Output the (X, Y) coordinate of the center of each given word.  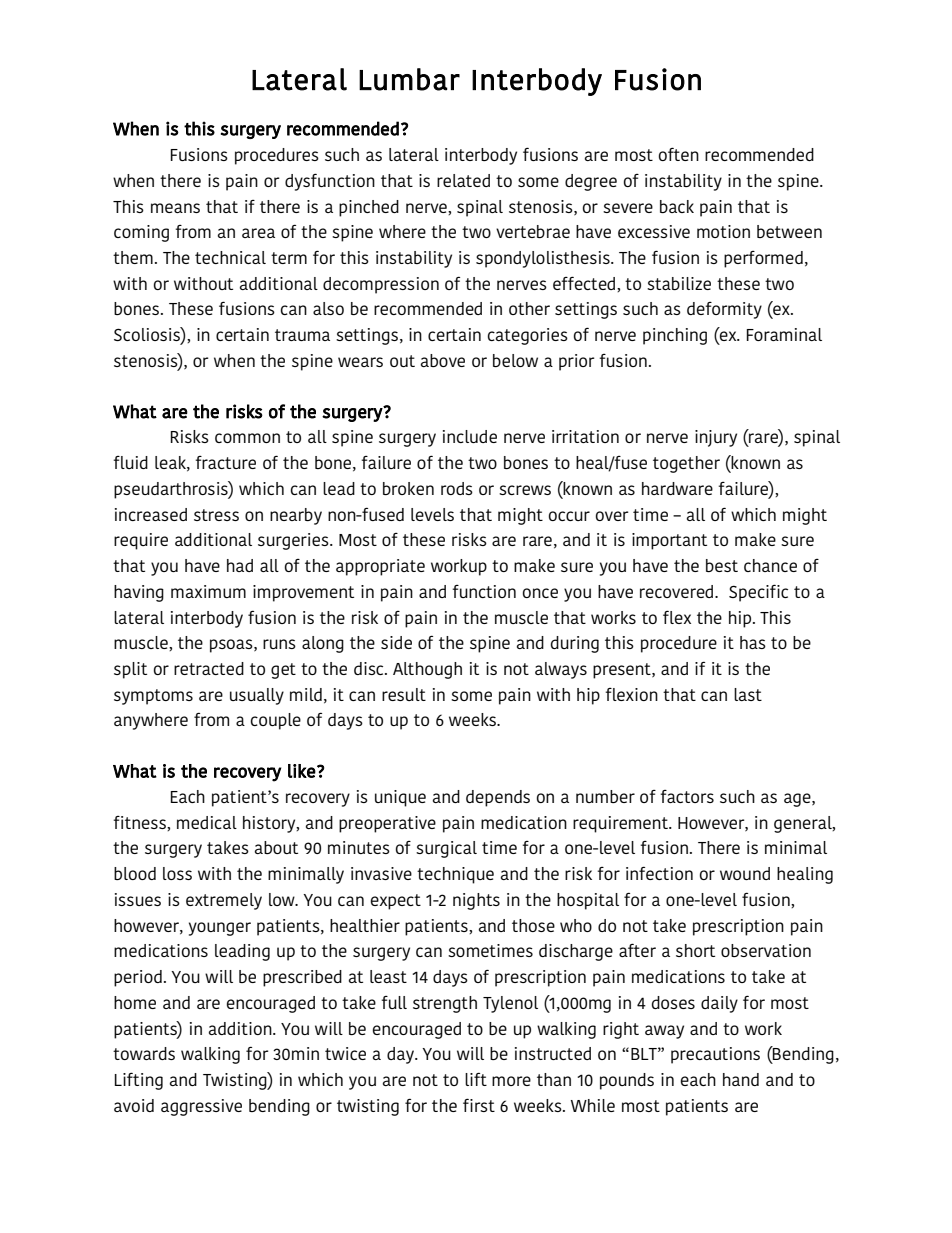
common (247, 438)
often (679, 154)
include (470, 436)
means (175, 208)
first (479, 1105)
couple (276, 721)
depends (498, 798)
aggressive (201, 1107)
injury (716, 438)
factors (687, 796)
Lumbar (409, 79)
